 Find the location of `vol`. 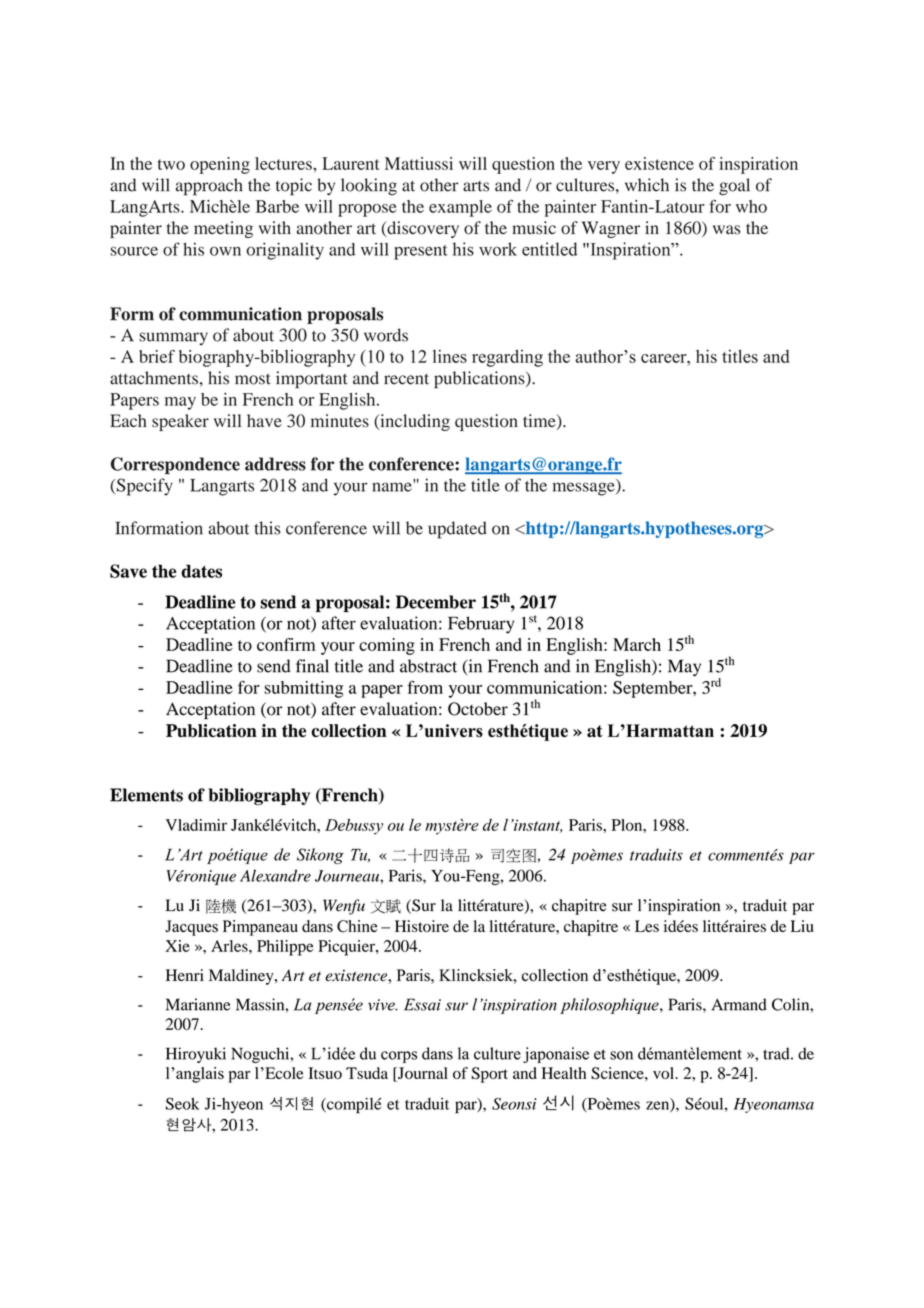

vol is located at coordinates (664, 1073).
